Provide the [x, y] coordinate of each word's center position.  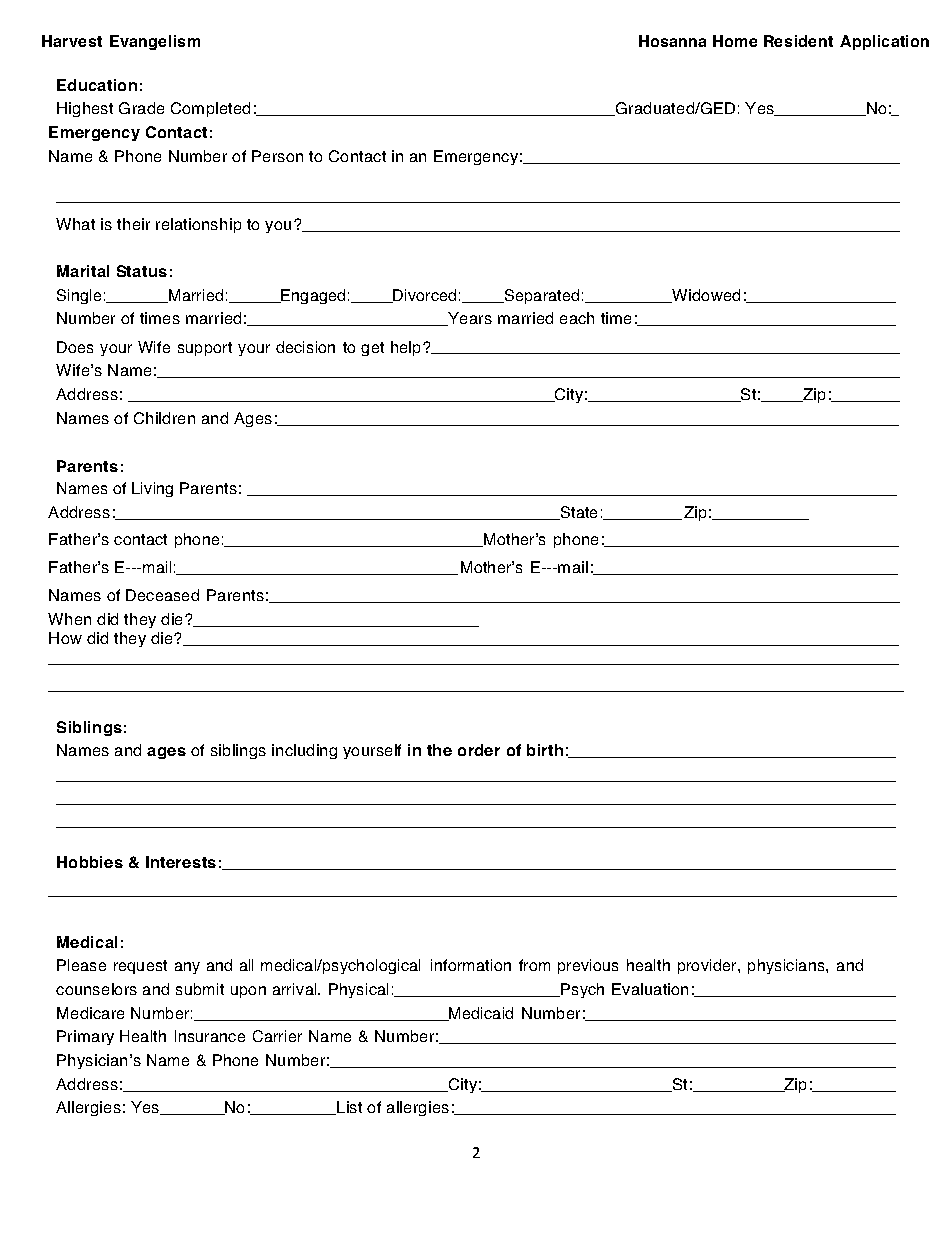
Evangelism [155, 42]
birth [545, 750]
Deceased [162, 595]
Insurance [210, 1036]
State [578, 513]
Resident [798, 41]
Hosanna [672, 41]
